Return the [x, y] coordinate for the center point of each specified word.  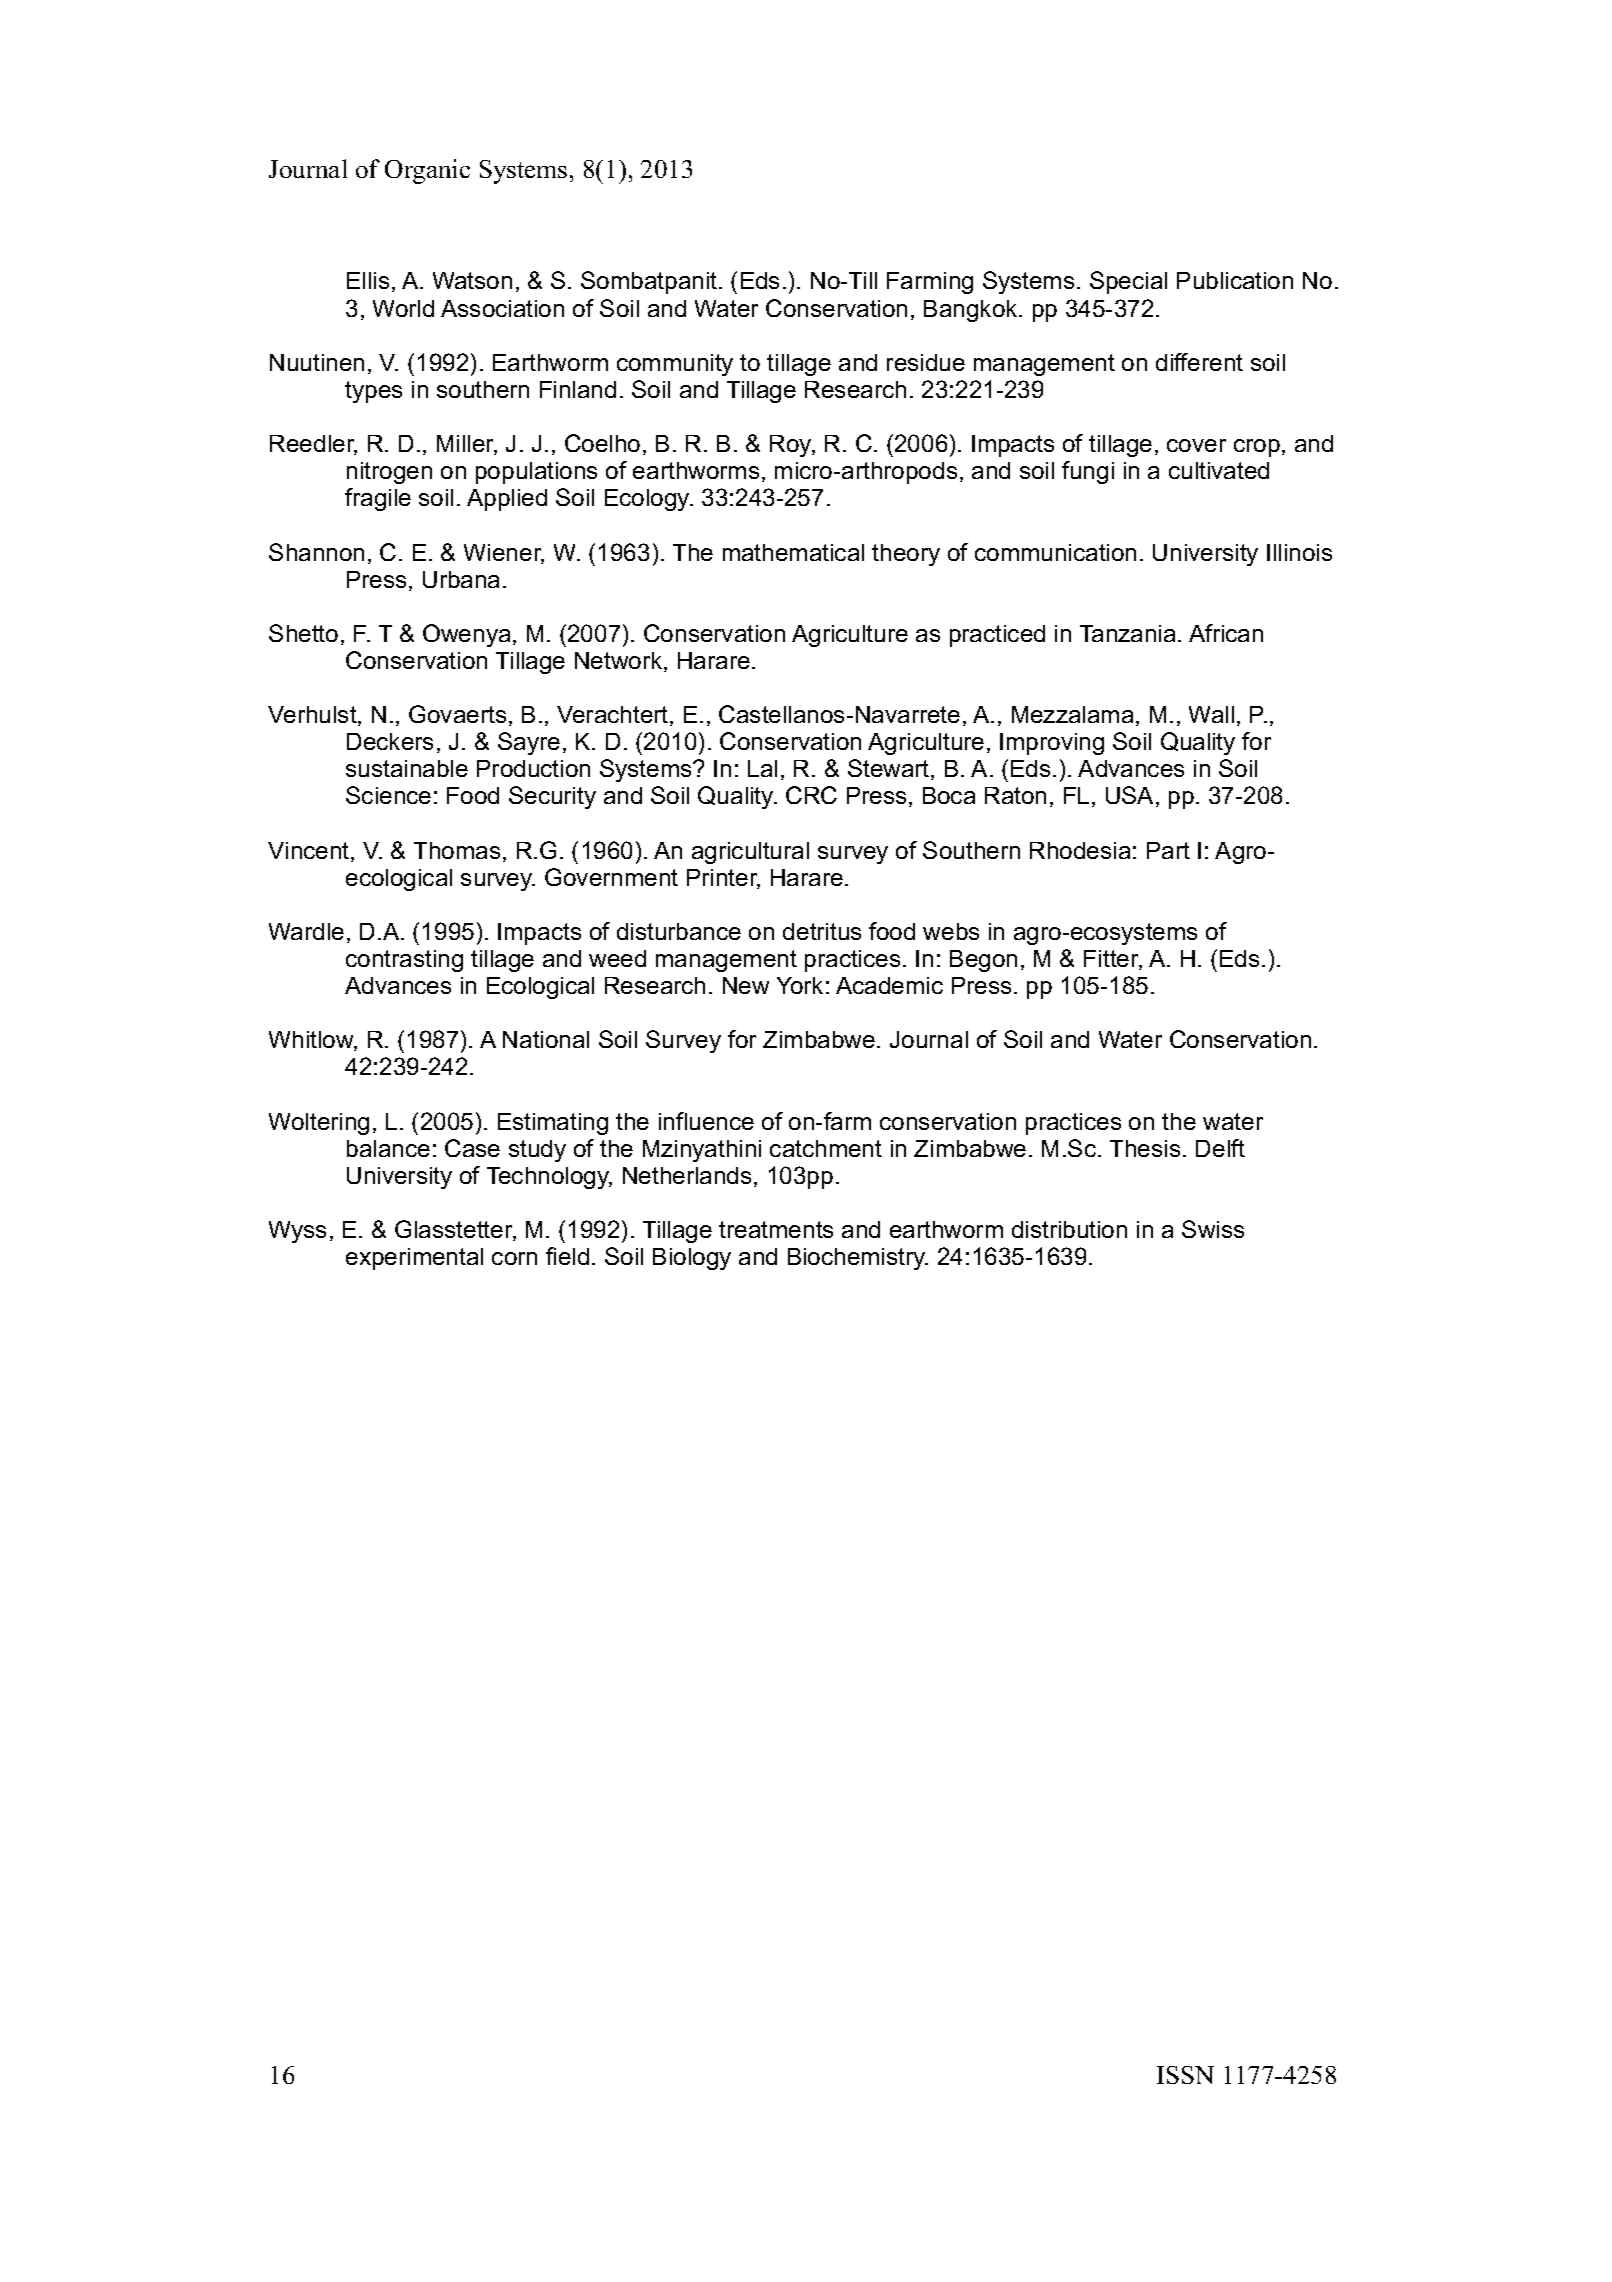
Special [1128, 282]
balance [388, 1148]
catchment [826, 1148]
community [675, 365]
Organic [427, 171]
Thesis [1145, 1148]
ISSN [1185, 2075]
